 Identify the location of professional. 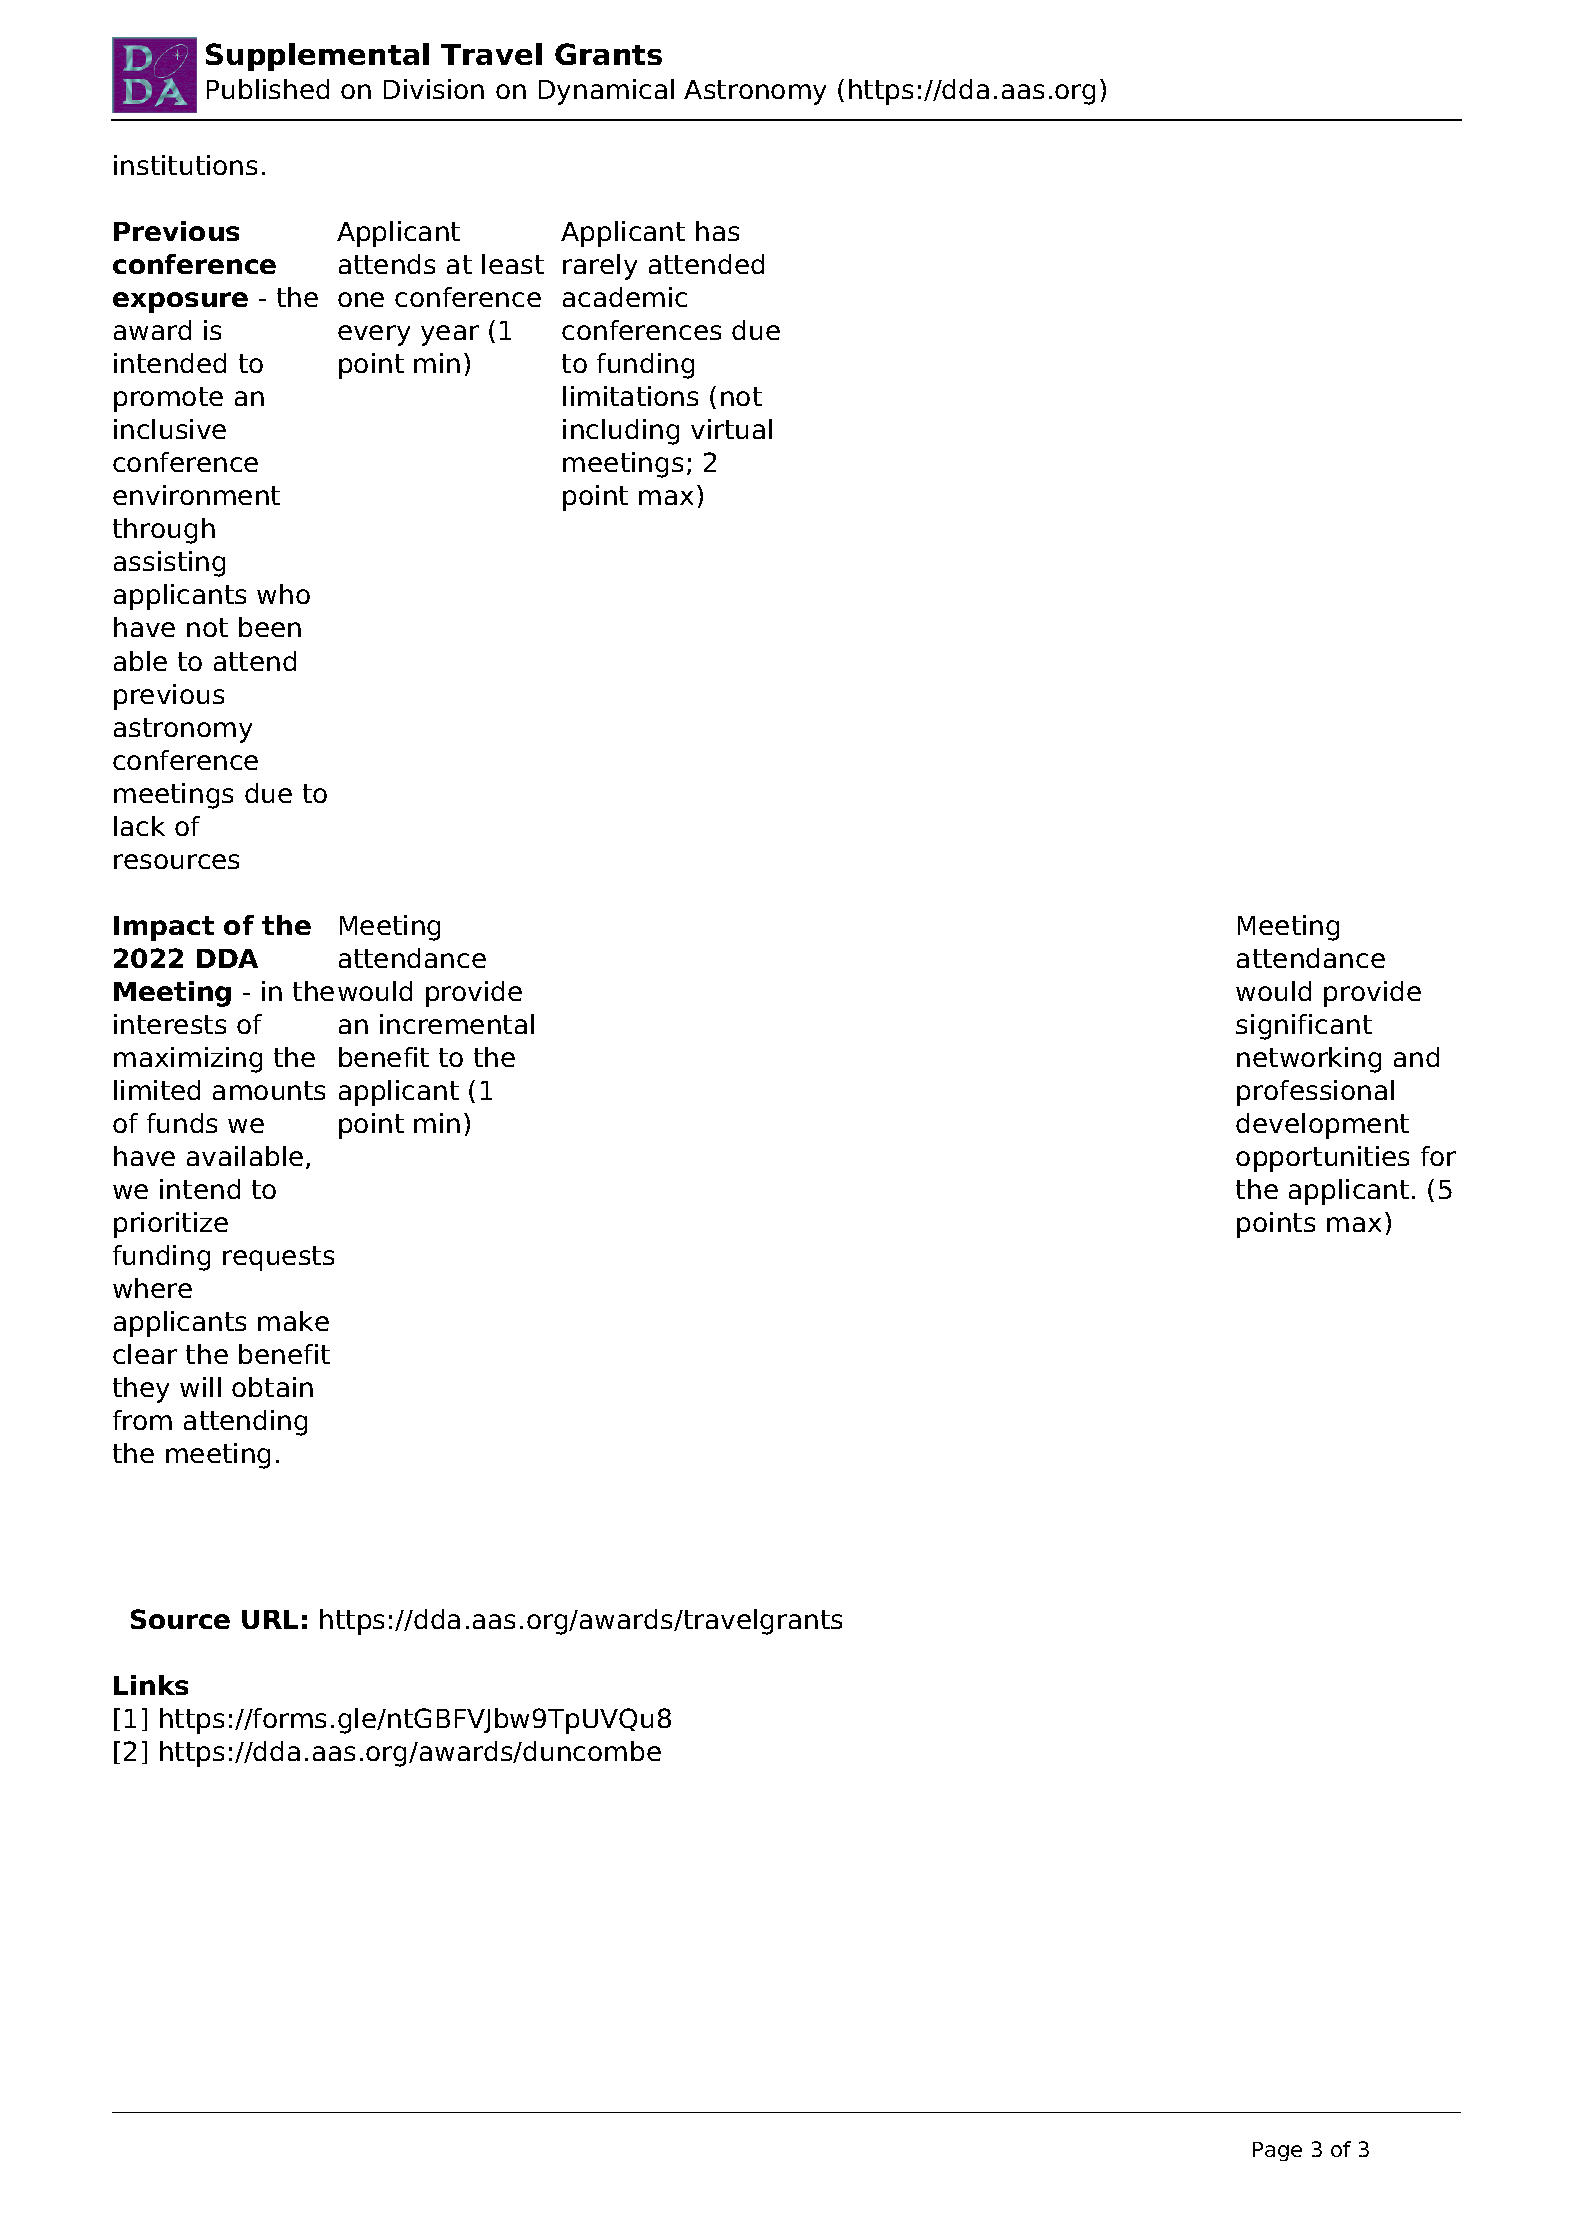
(1315, 1093).
